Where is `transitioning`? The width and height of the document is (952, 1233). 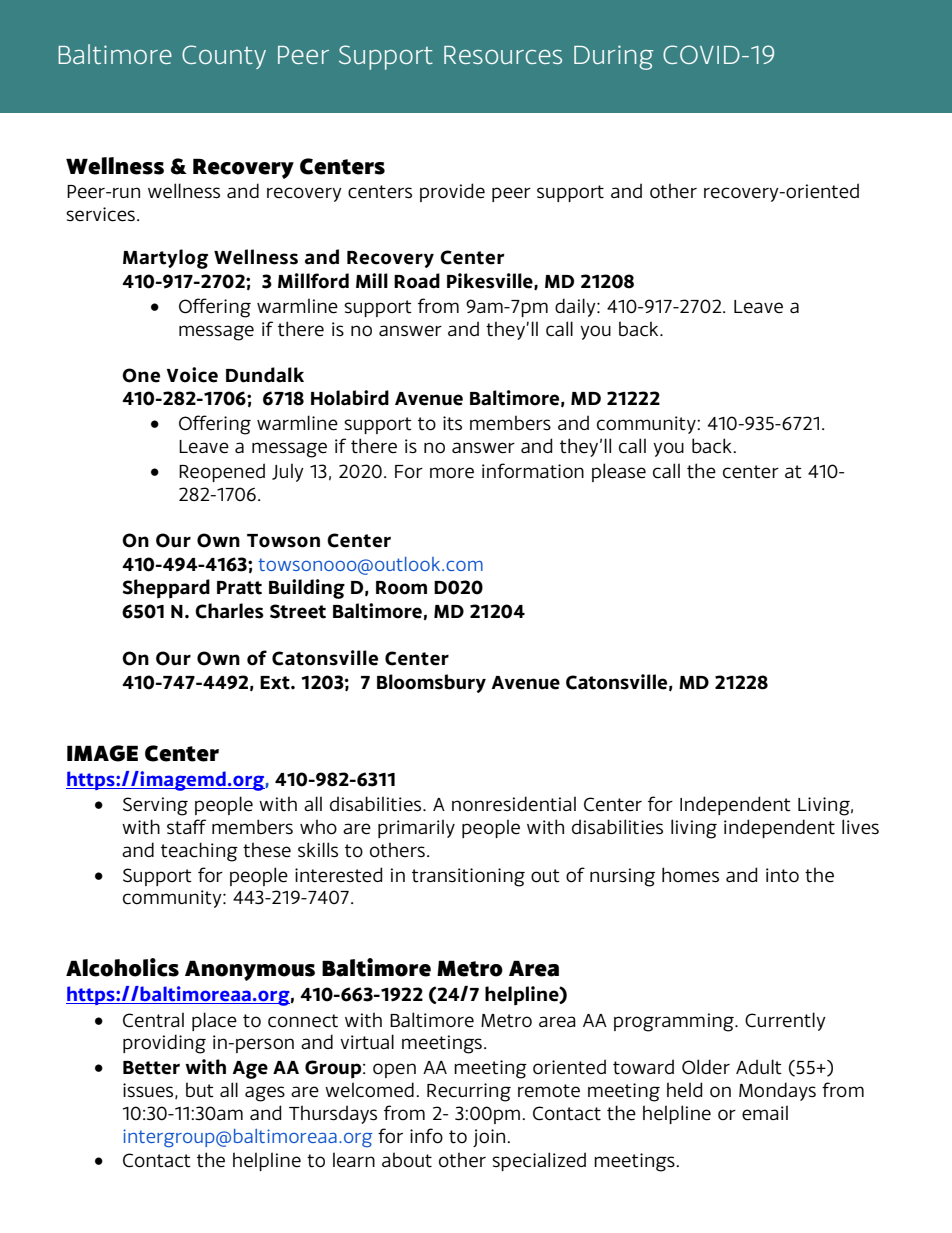 transitioning is located at coordinates (468, 877).
